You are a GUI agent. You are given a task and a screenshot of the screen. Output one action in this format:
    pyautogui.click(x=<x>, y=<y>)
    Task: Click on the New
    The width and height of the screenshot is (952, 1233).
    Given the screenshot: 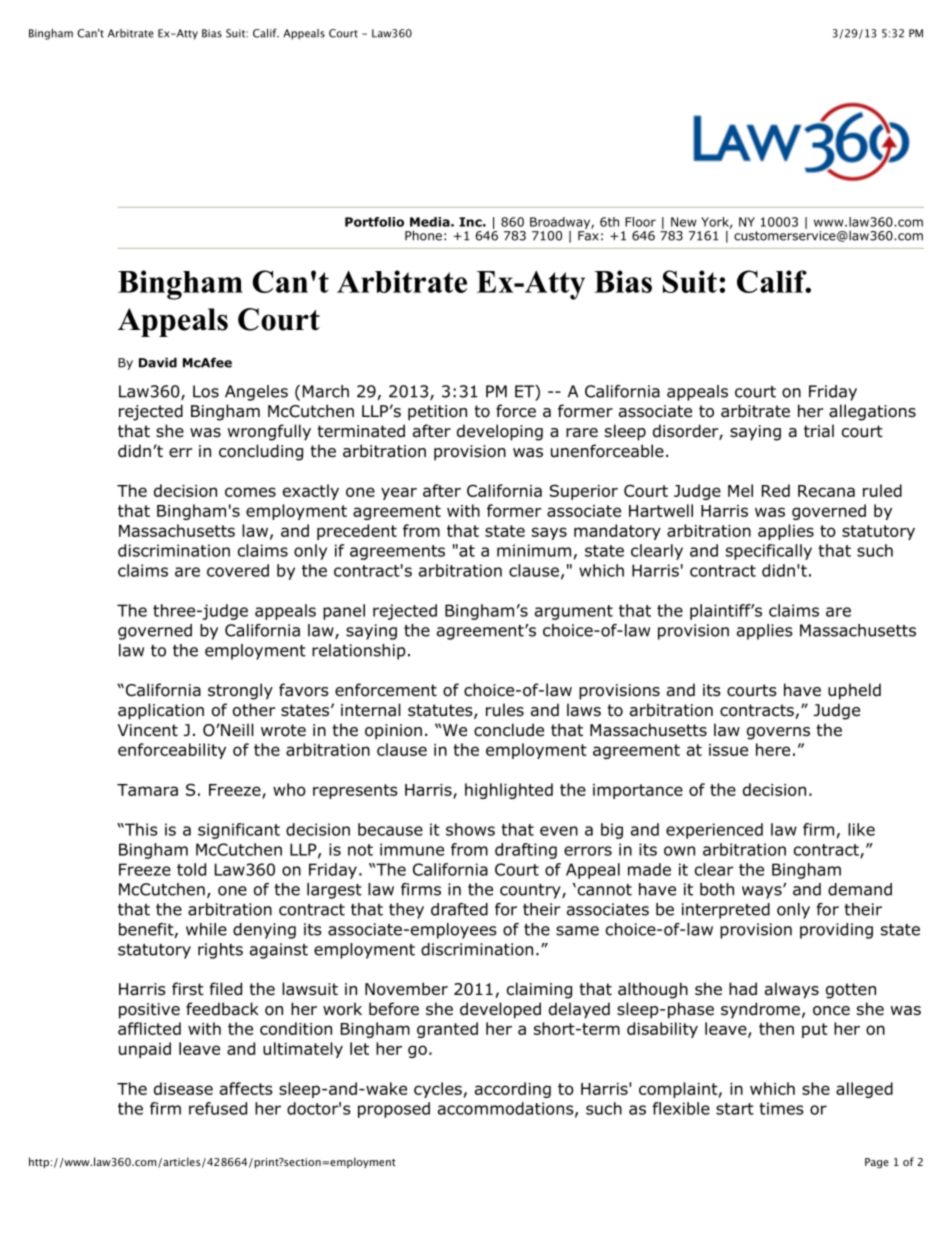 What is the action you would take?
    pyautogui.click(x=684, y=222)
